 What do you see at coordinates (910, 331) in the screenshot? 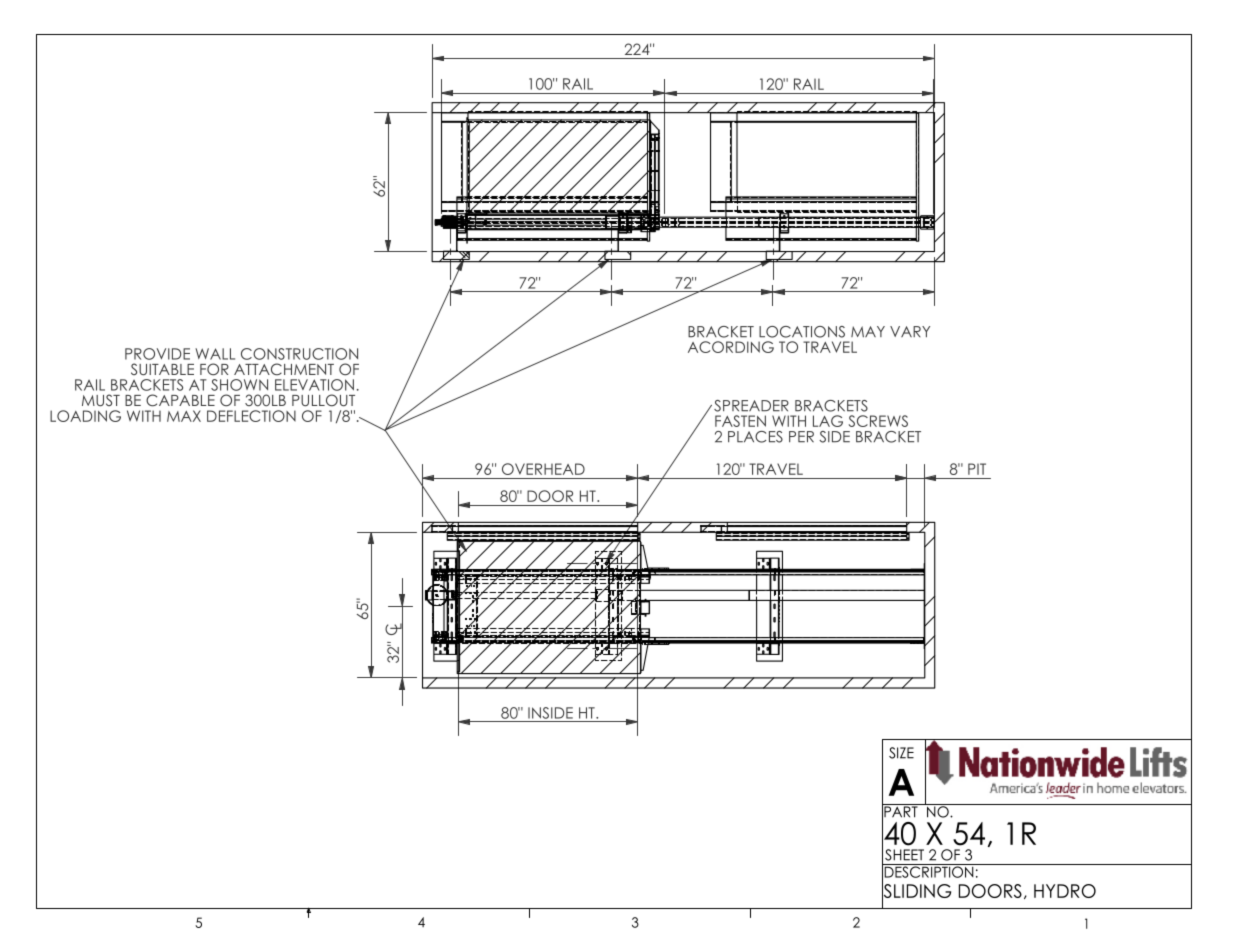
I see `VARY` at bounding box center [910, 331].
